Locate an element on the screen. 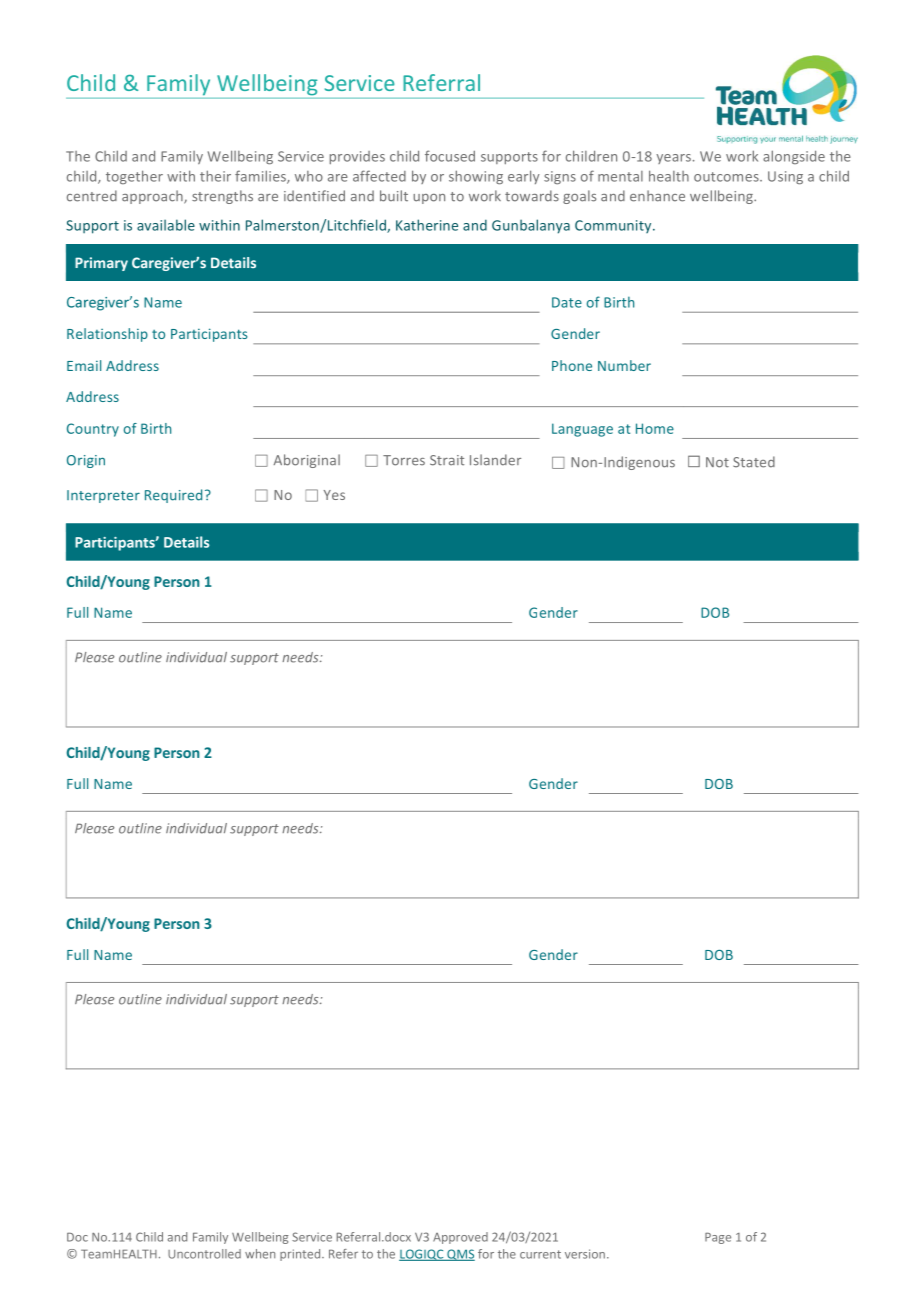 The image size is (924, 1308). Islander is located at coordinates (495, 460).
